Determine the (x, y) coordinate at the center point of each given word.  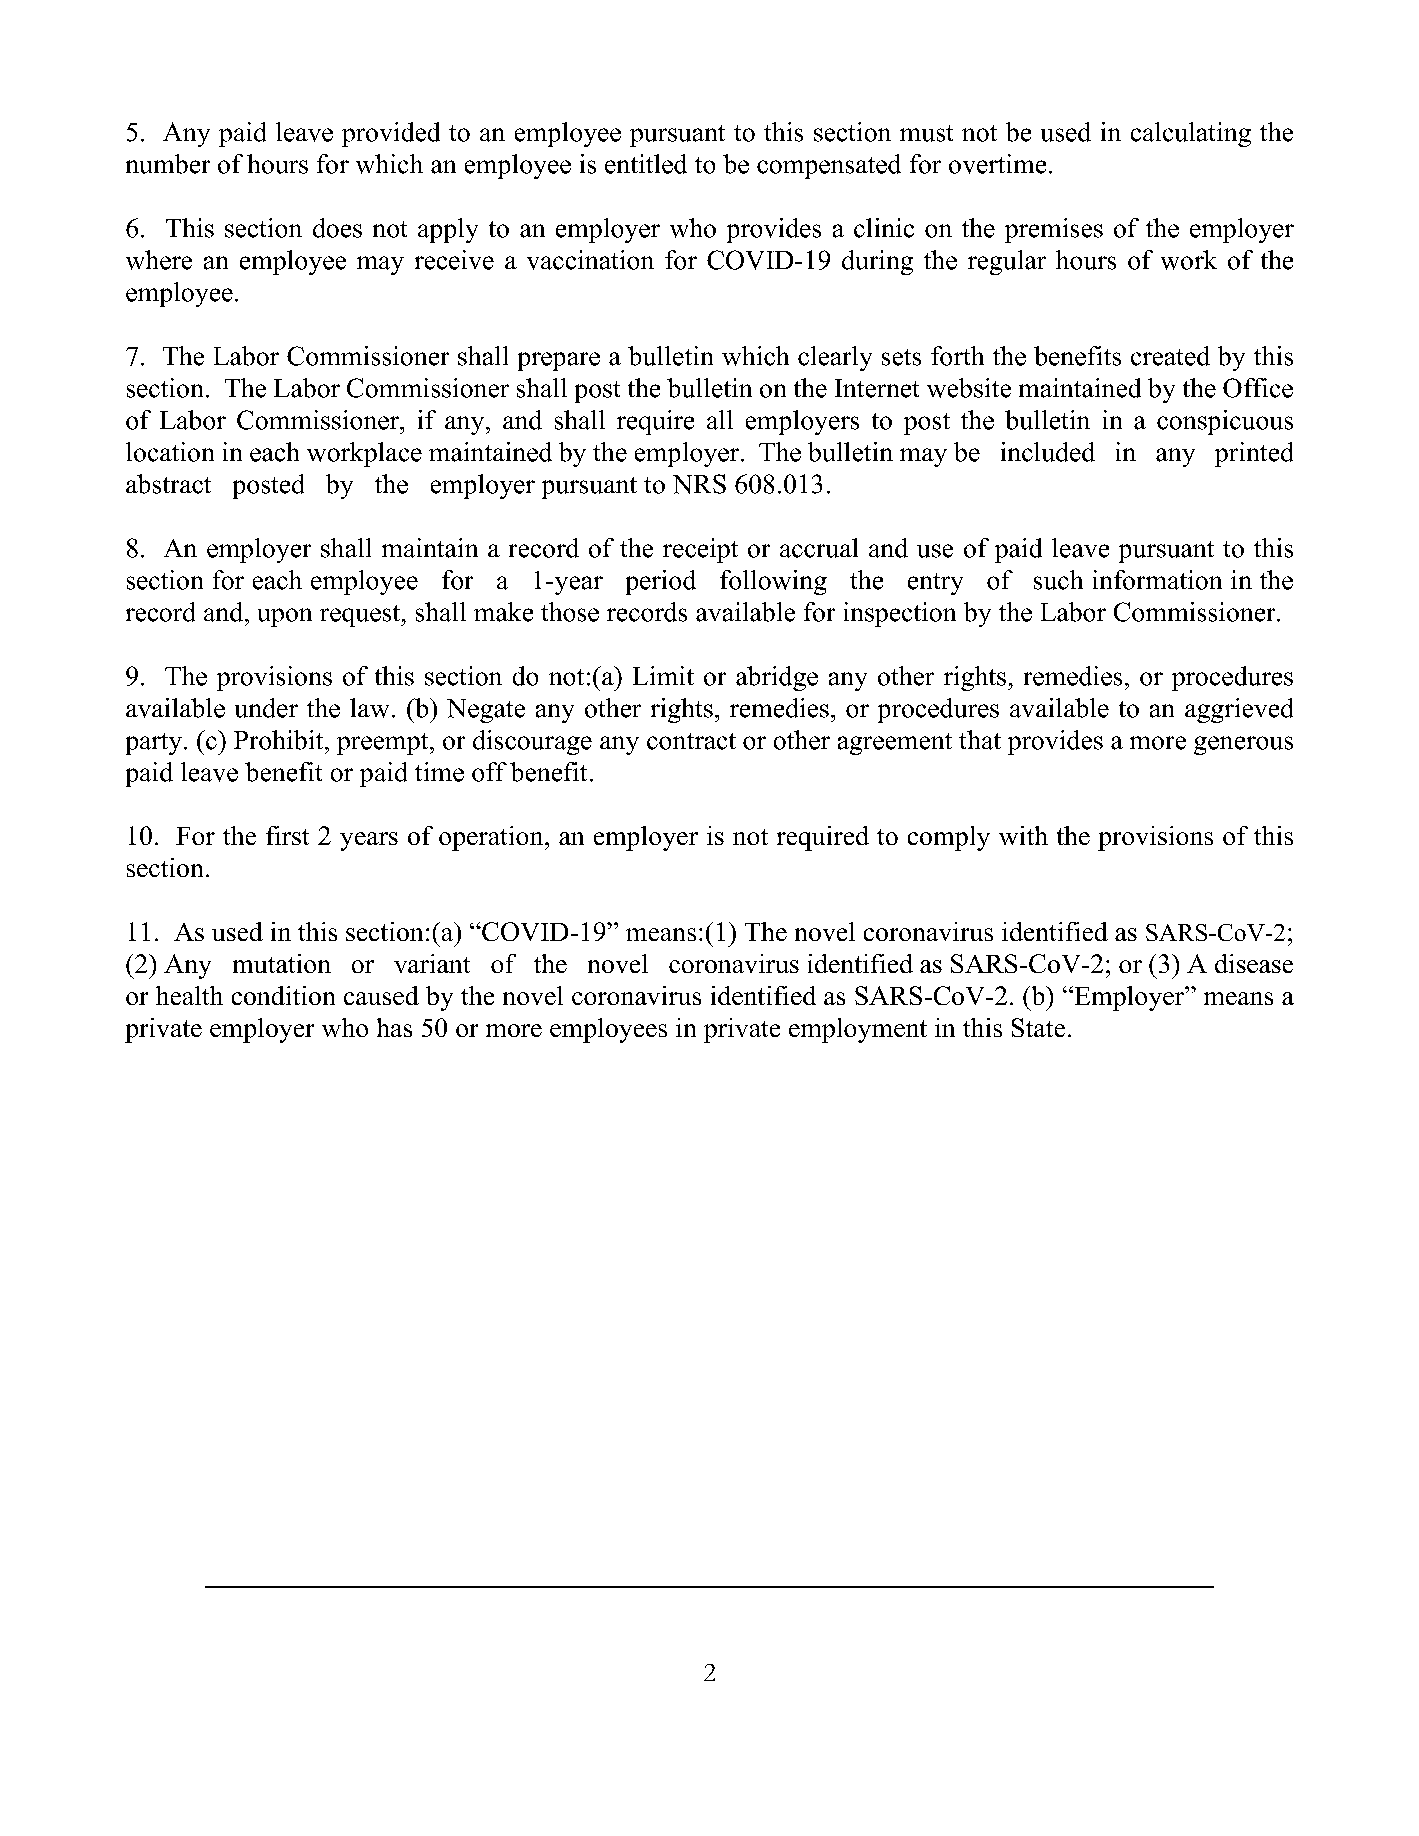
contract (691, 741)
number (168, 164)
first (287, 835)
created (1170, 356)
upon (285, 617)
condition (283, 995)
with (1023, 835)
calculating (1191, 134)
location (170, 452)
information (1157, 580)
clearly (835, 358)
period (661, 582)
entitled (646, 164)
